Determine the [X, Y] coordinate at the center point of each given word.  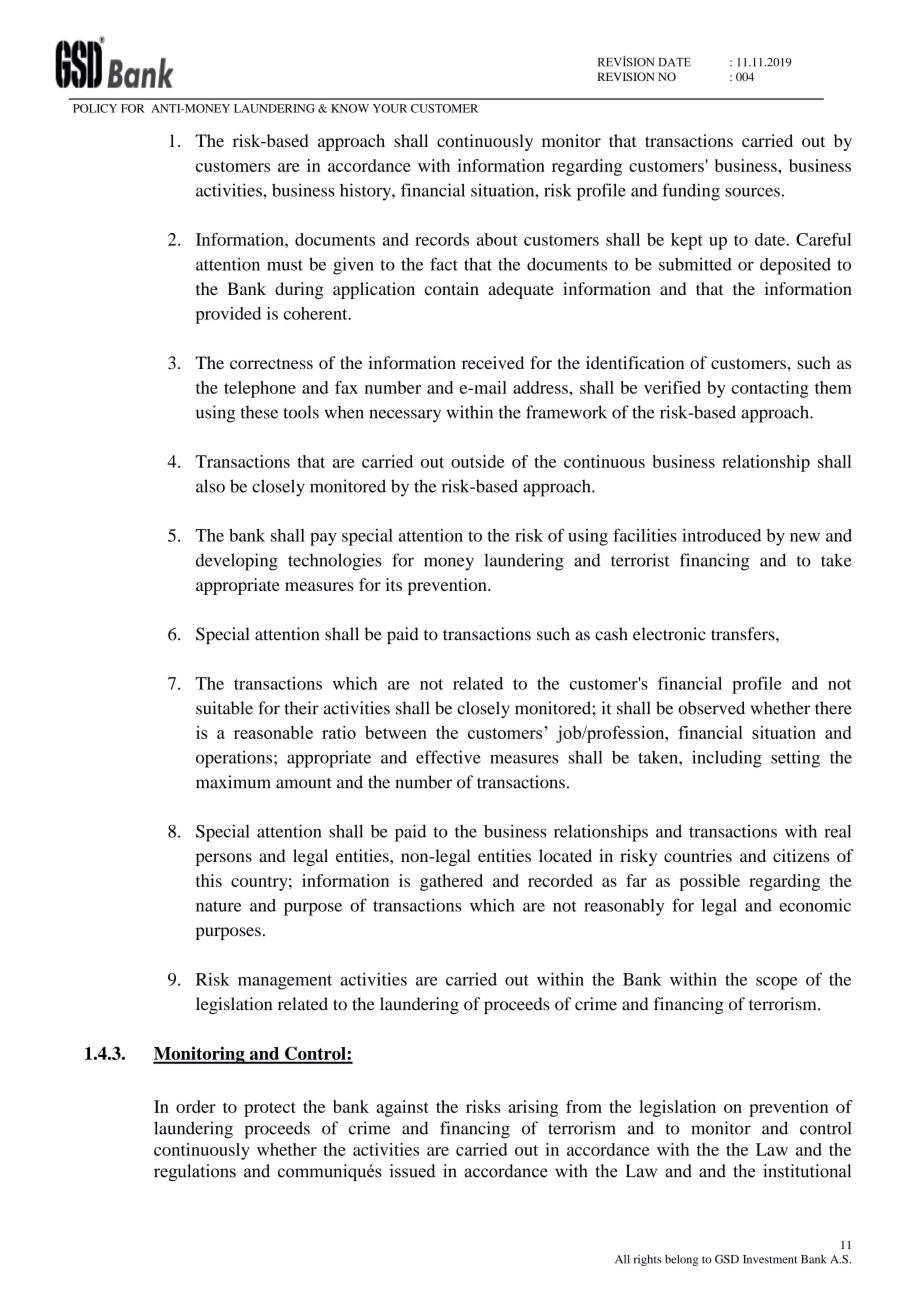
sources [752, 192]
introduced [721, 535]
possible [709, 882]
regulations [195, 1172]
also [210, 486]
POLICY [95, 108]
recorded [560, 880]
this [209, 880]
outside [478, 461]
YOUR [390, 108]
